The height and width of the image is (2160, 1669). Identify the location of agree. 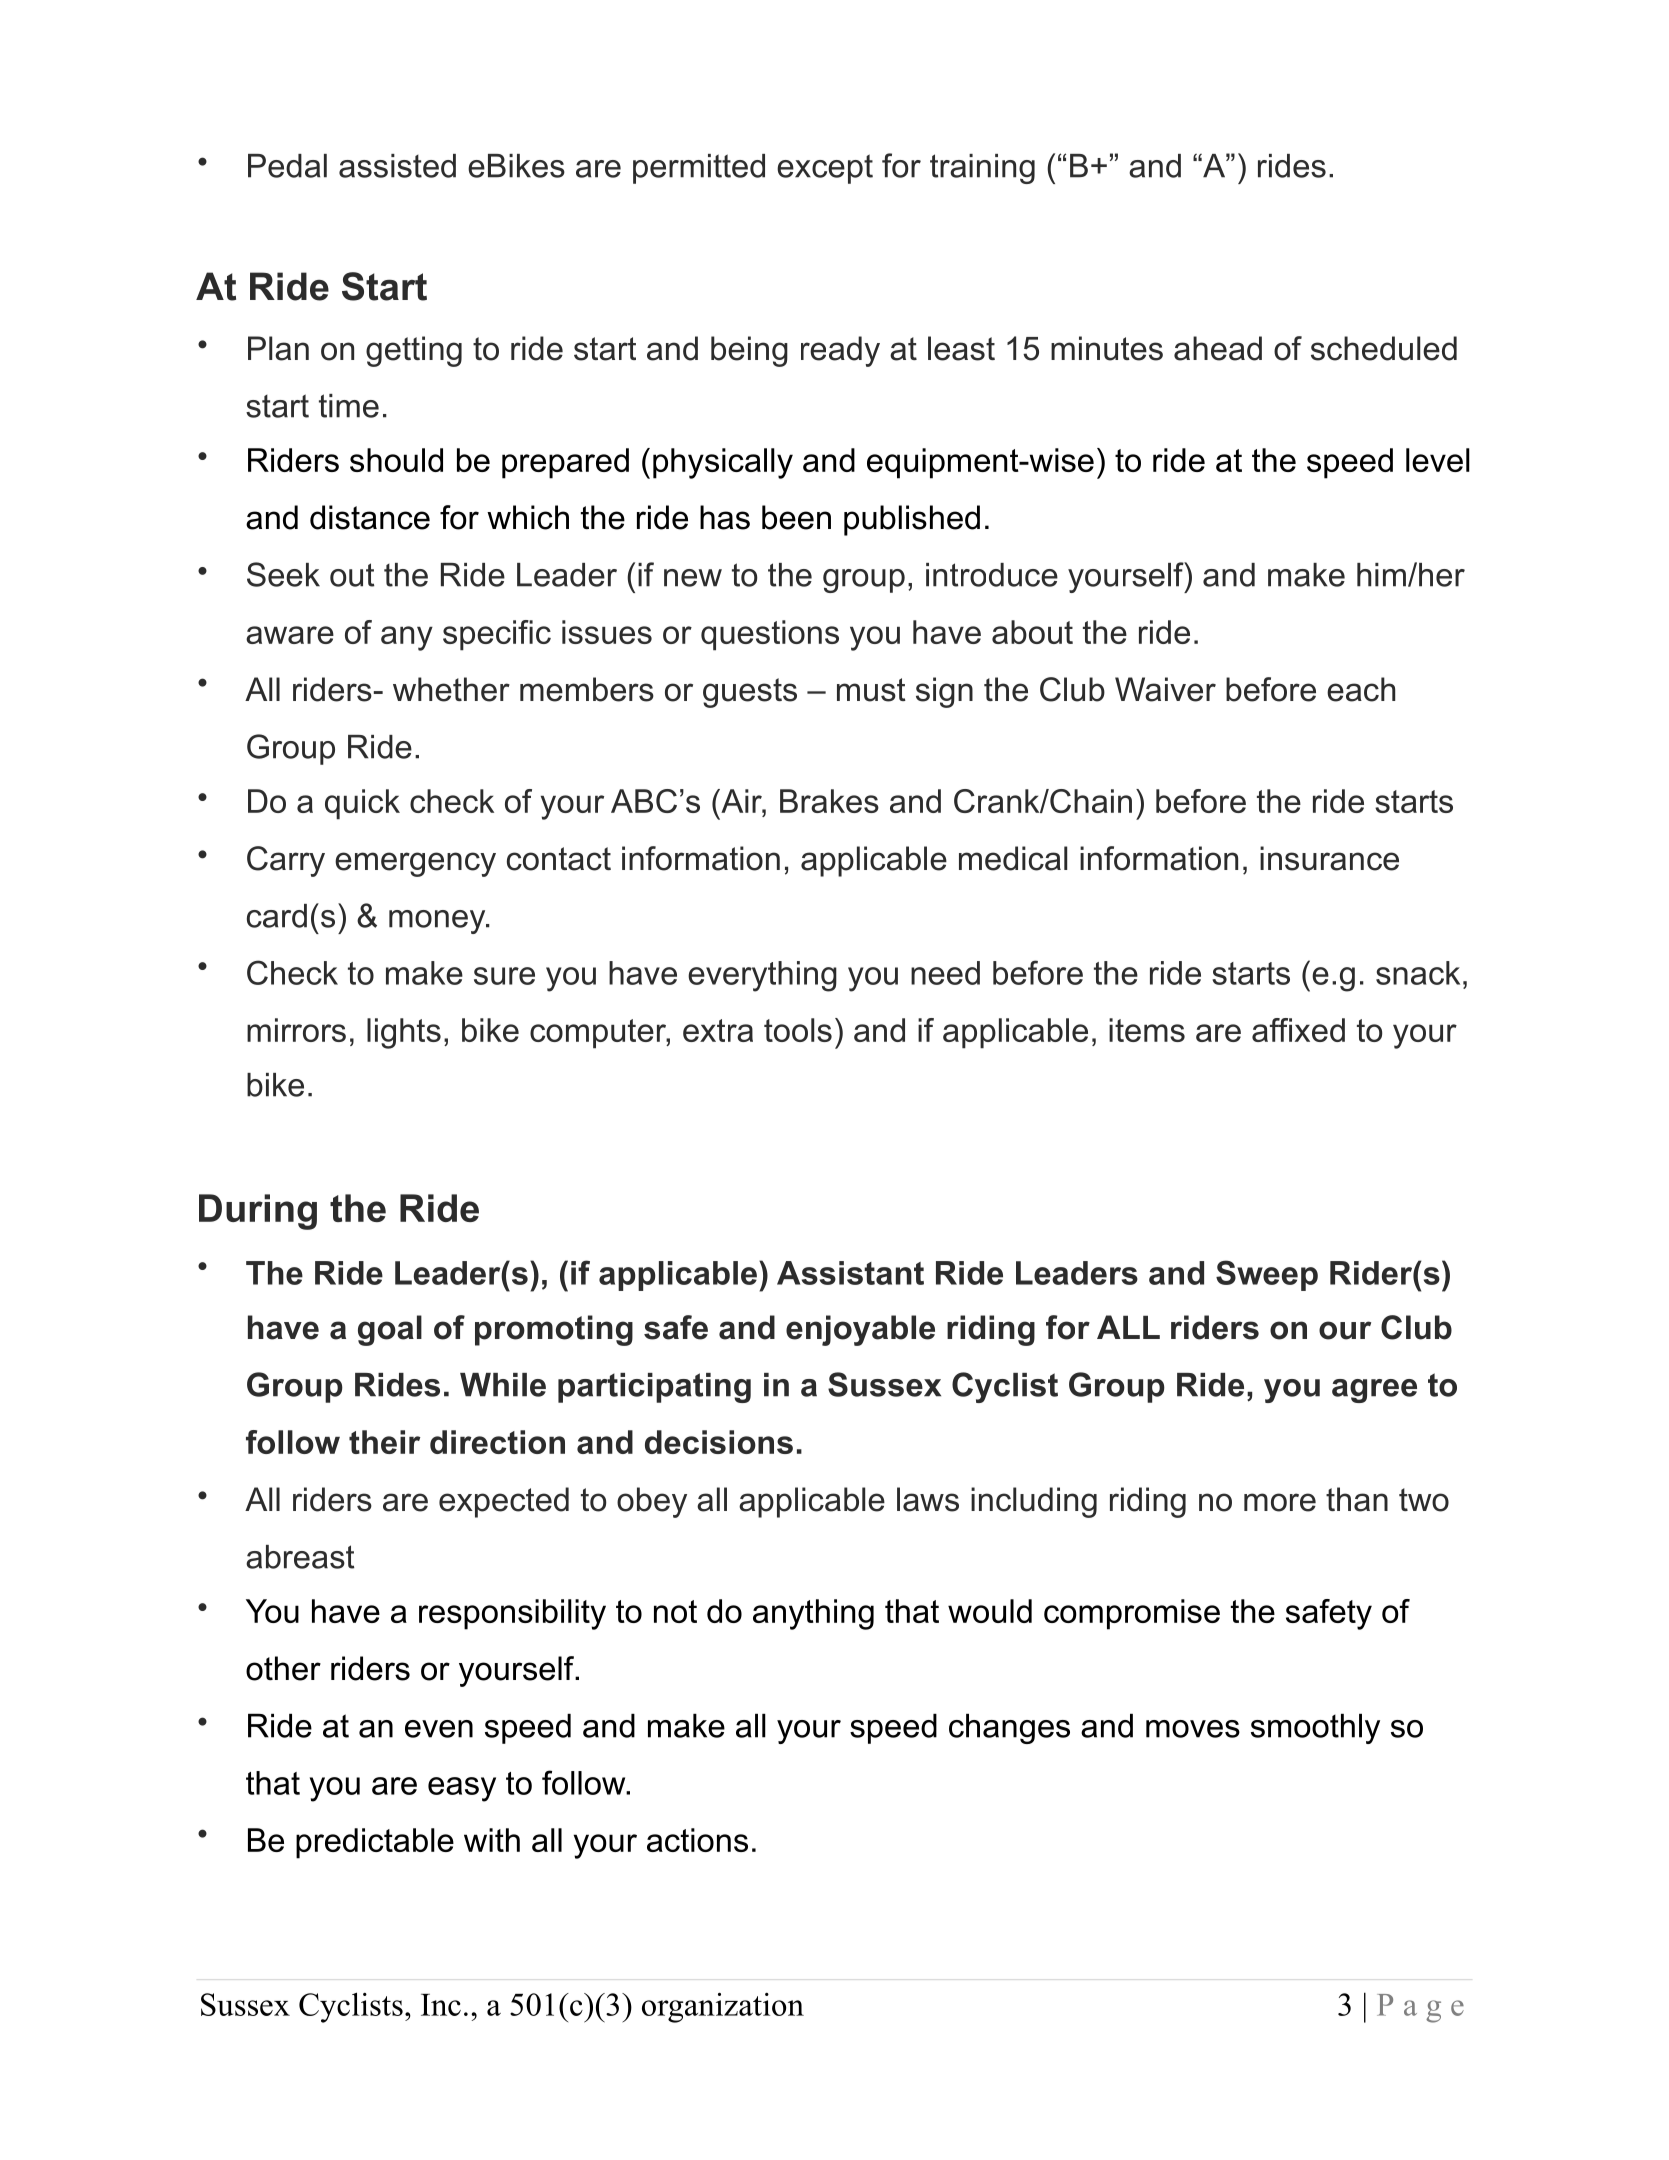
(1374, 1391).
